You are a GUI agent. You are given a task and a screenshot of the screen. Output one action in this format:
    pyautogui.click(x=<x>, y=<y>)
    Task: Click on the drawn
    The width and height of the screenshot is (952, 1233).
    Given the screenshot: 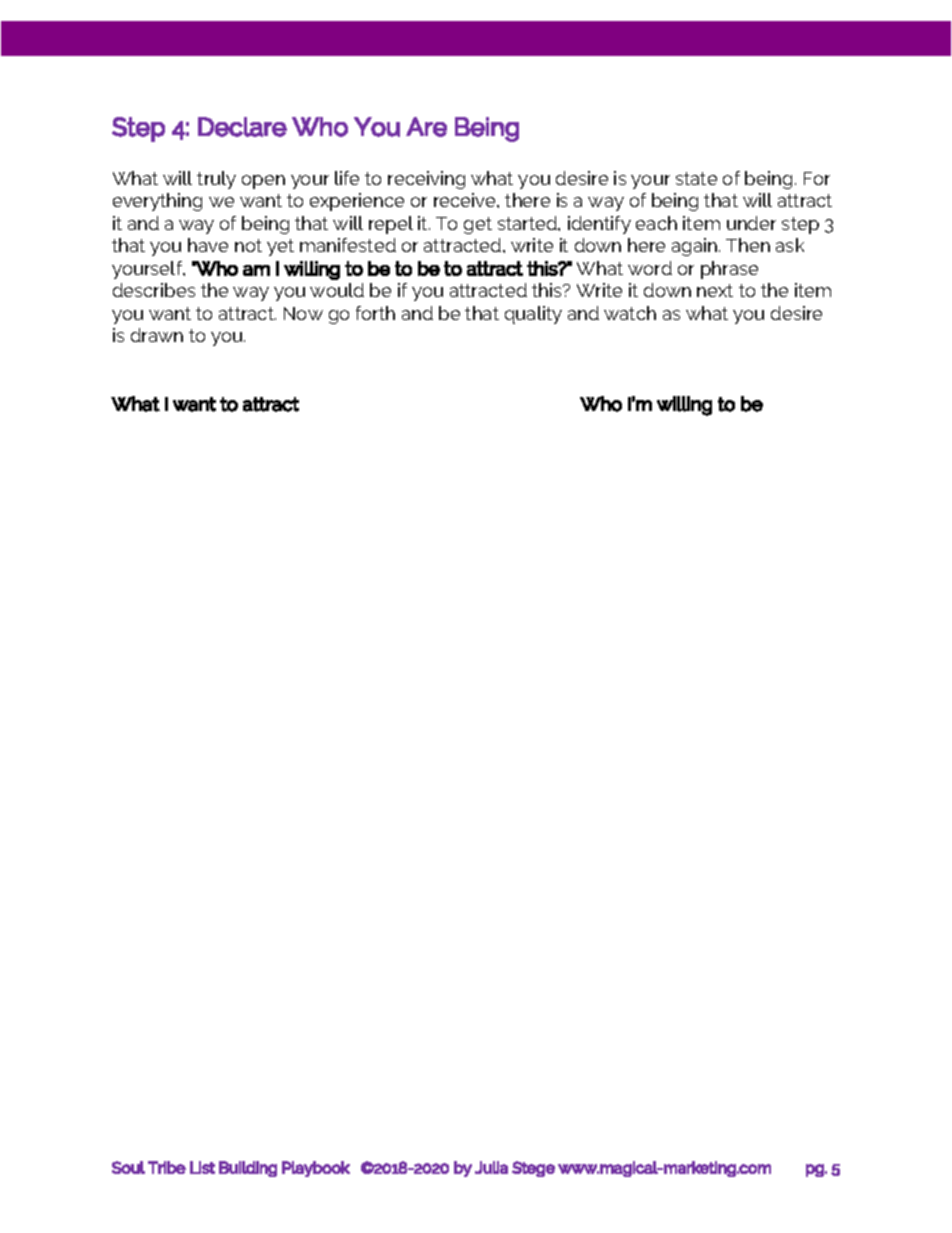 What is the action you would take?
    pyautogui.click(x=157, y=335)
